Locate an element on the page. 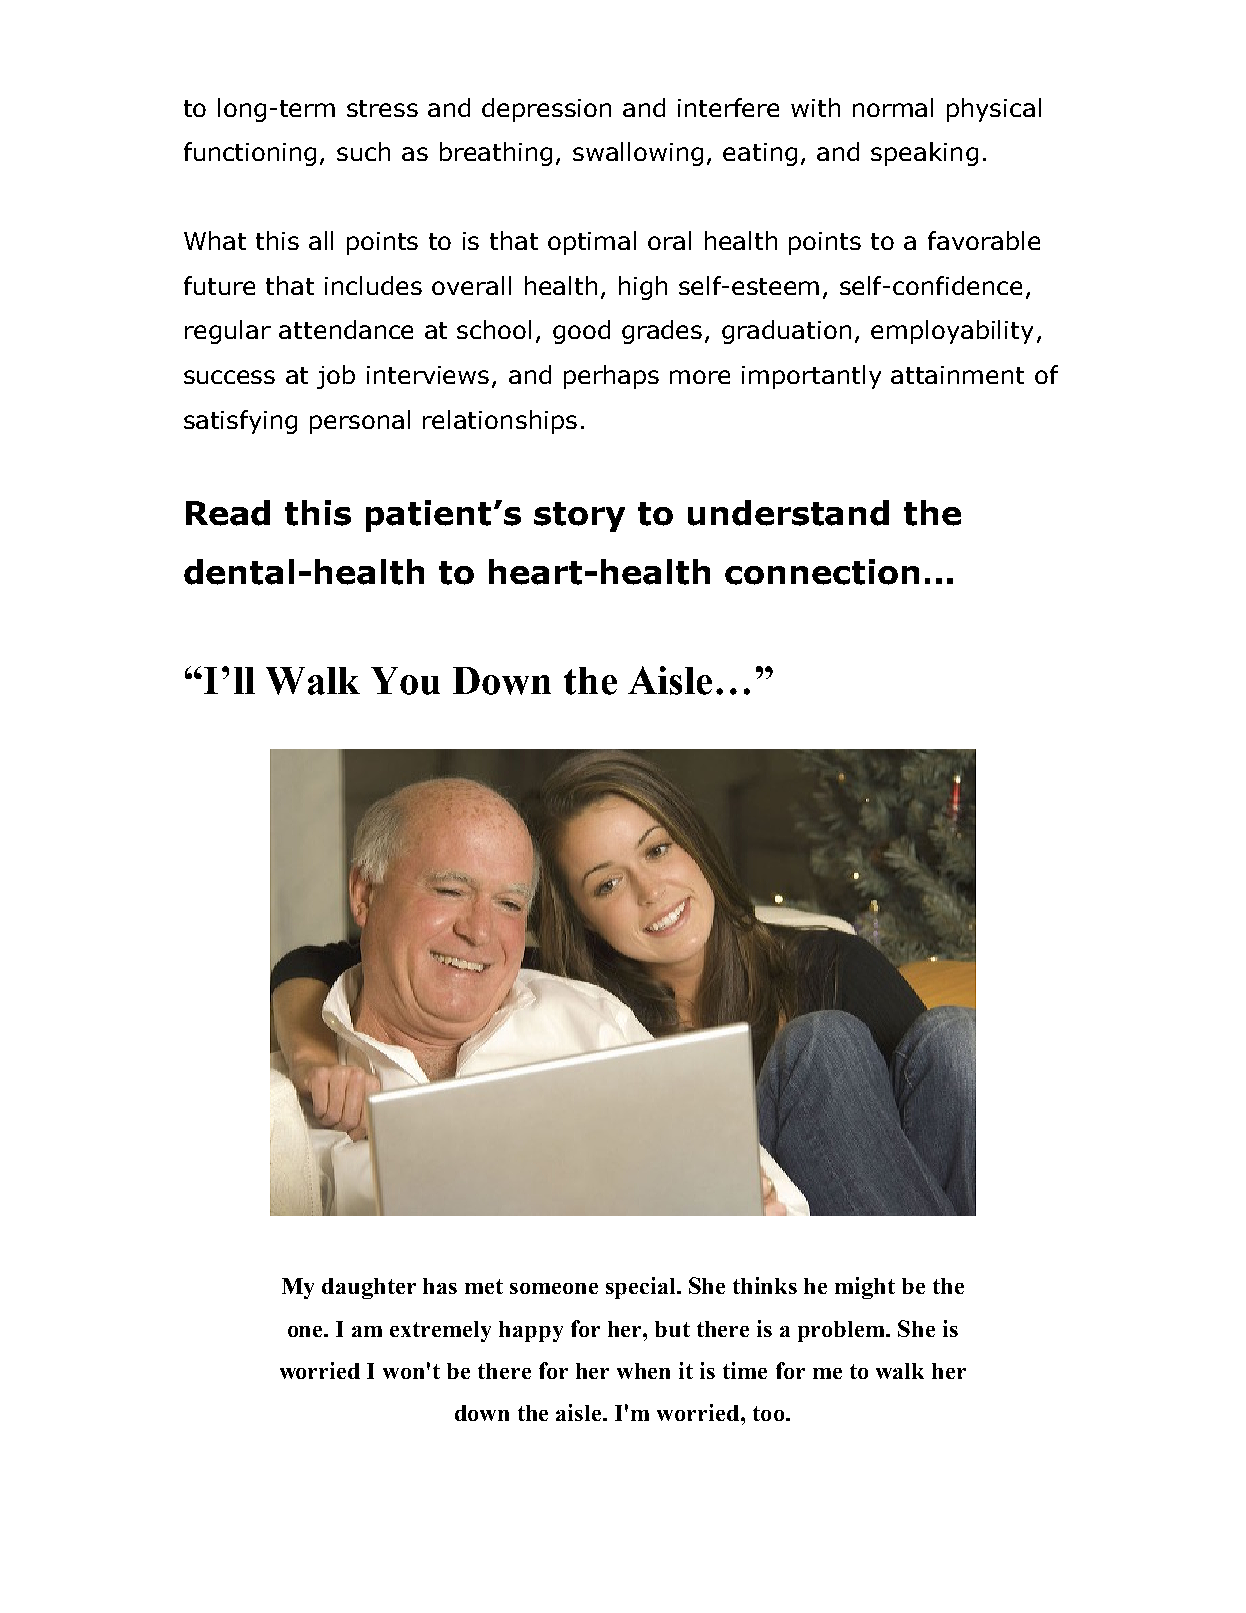 Image resolution: width=1246 pixels, height=1613 pixels. daughter is located at coordinates (369, 1288).
